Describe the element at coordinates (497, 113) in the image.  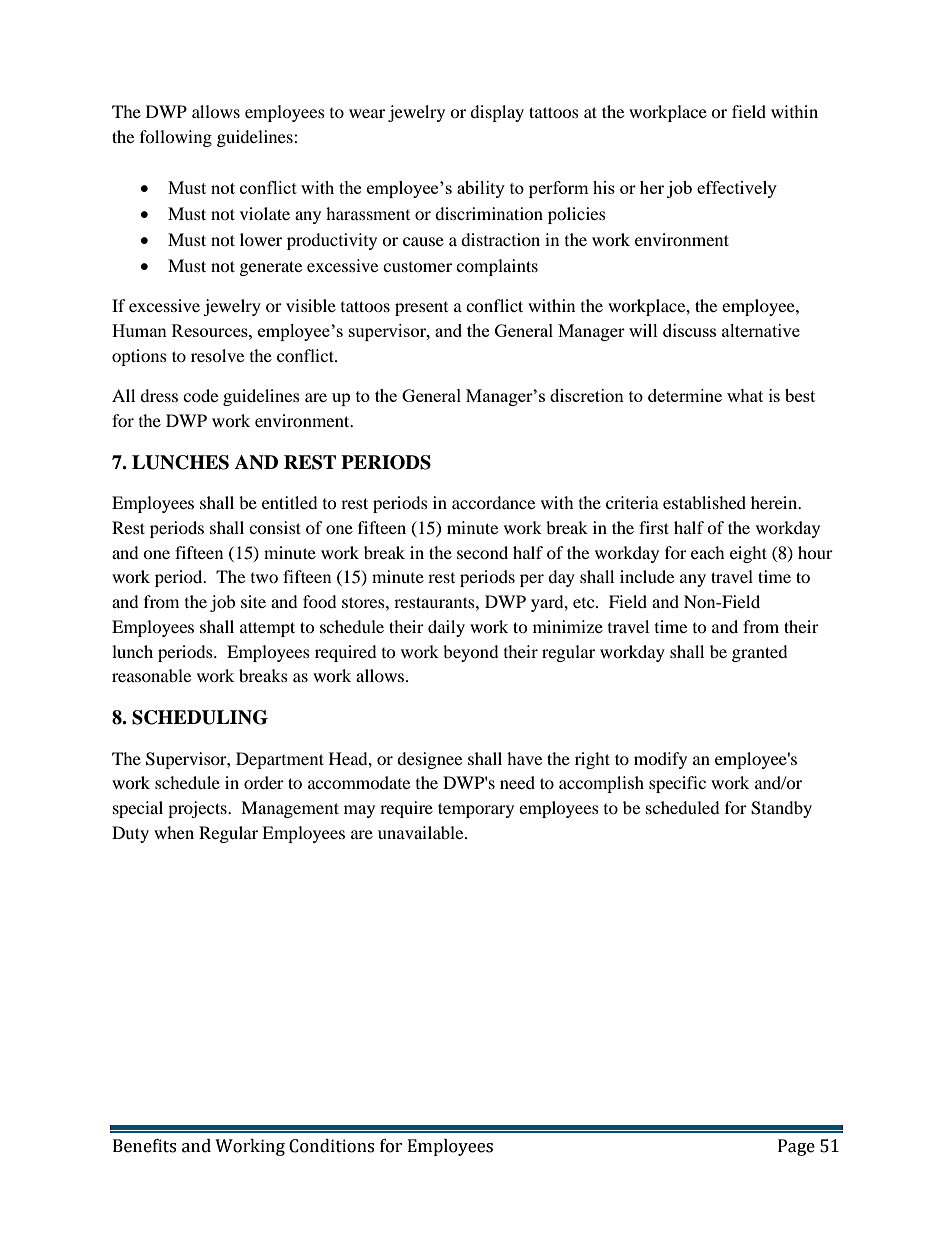
I see `display` at that location.
